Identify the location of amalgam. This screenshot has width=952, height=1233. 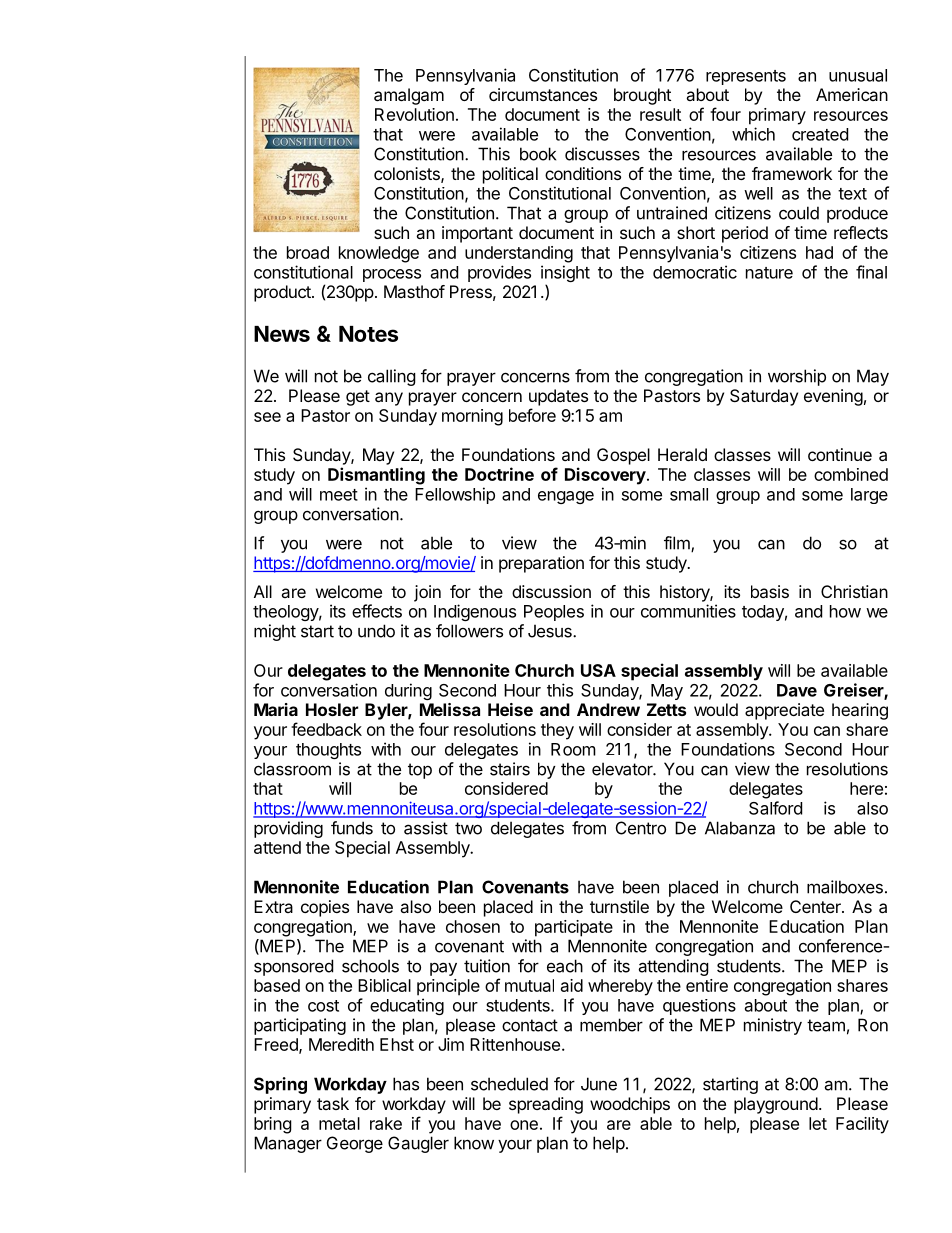
(409, 96).
